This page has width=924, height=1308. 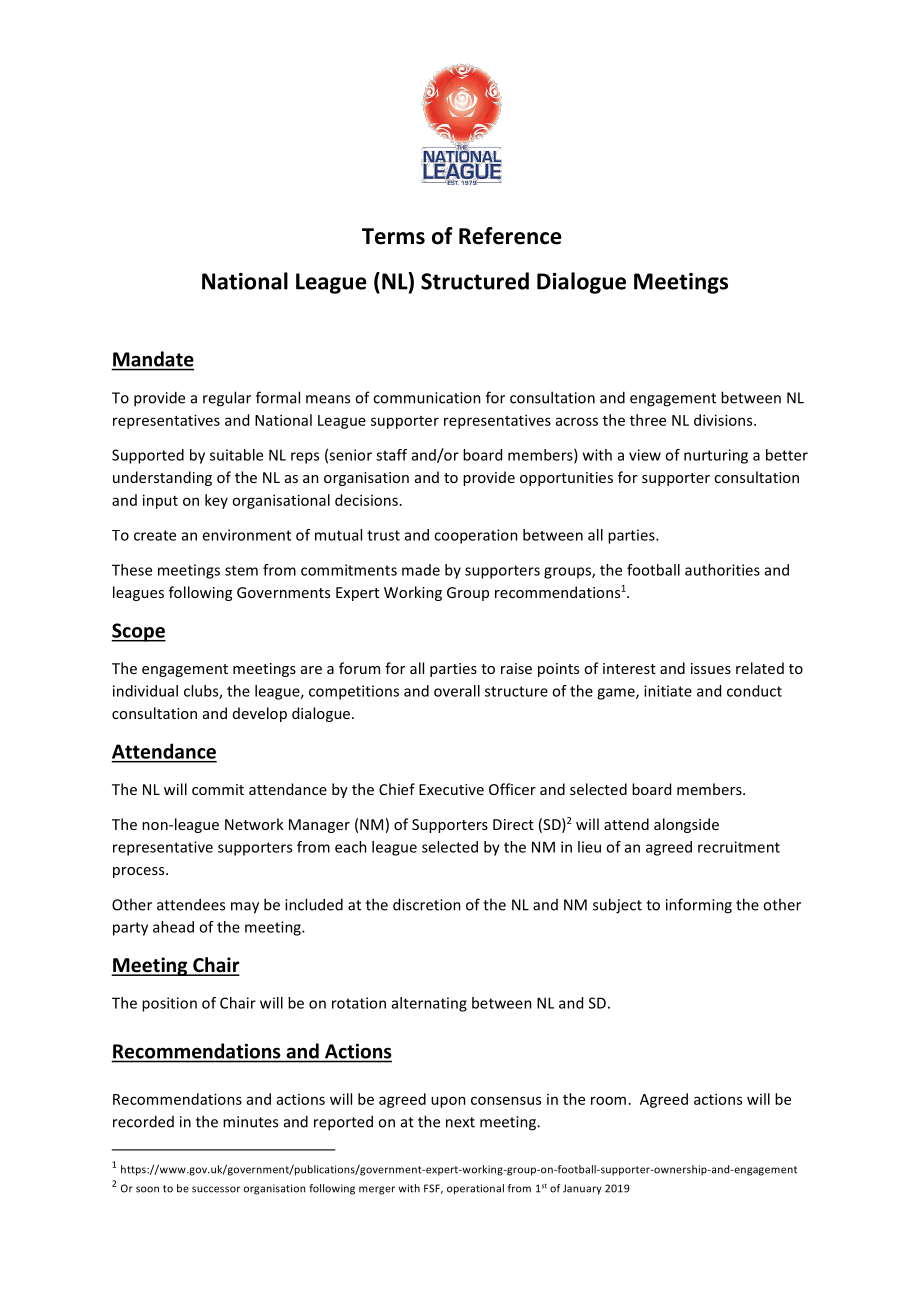 I want to click on successor, so click(x=216, y=1189).
